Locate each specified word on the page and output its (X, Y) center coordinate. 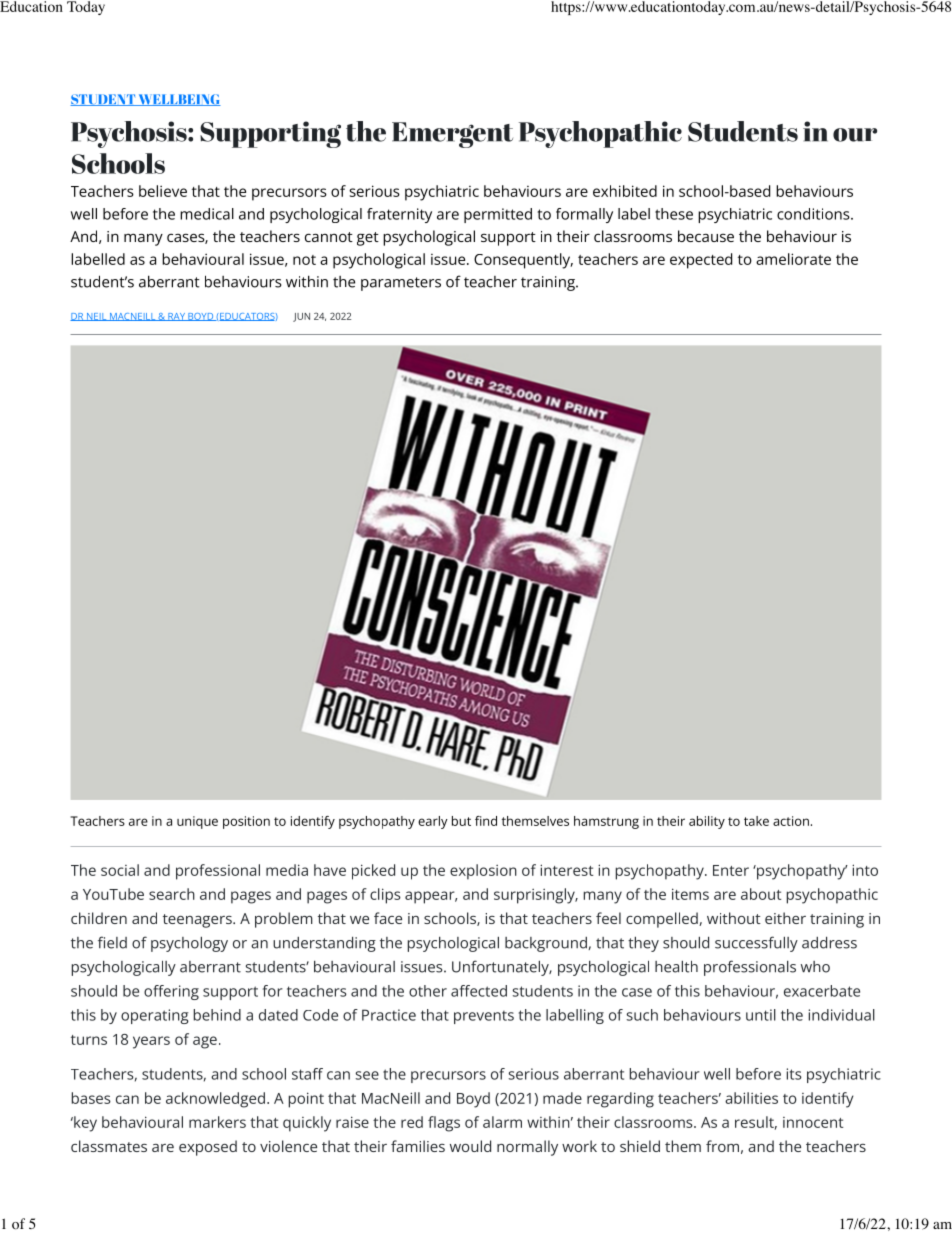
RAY (176, 317)
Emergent (452, 135)
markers (217, 1122)
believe (163, 191)
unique (197, 822)
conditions (814, 214)
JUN (301, 317)
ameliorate (793, 259)
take (756, 821)
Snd (486, 821)
